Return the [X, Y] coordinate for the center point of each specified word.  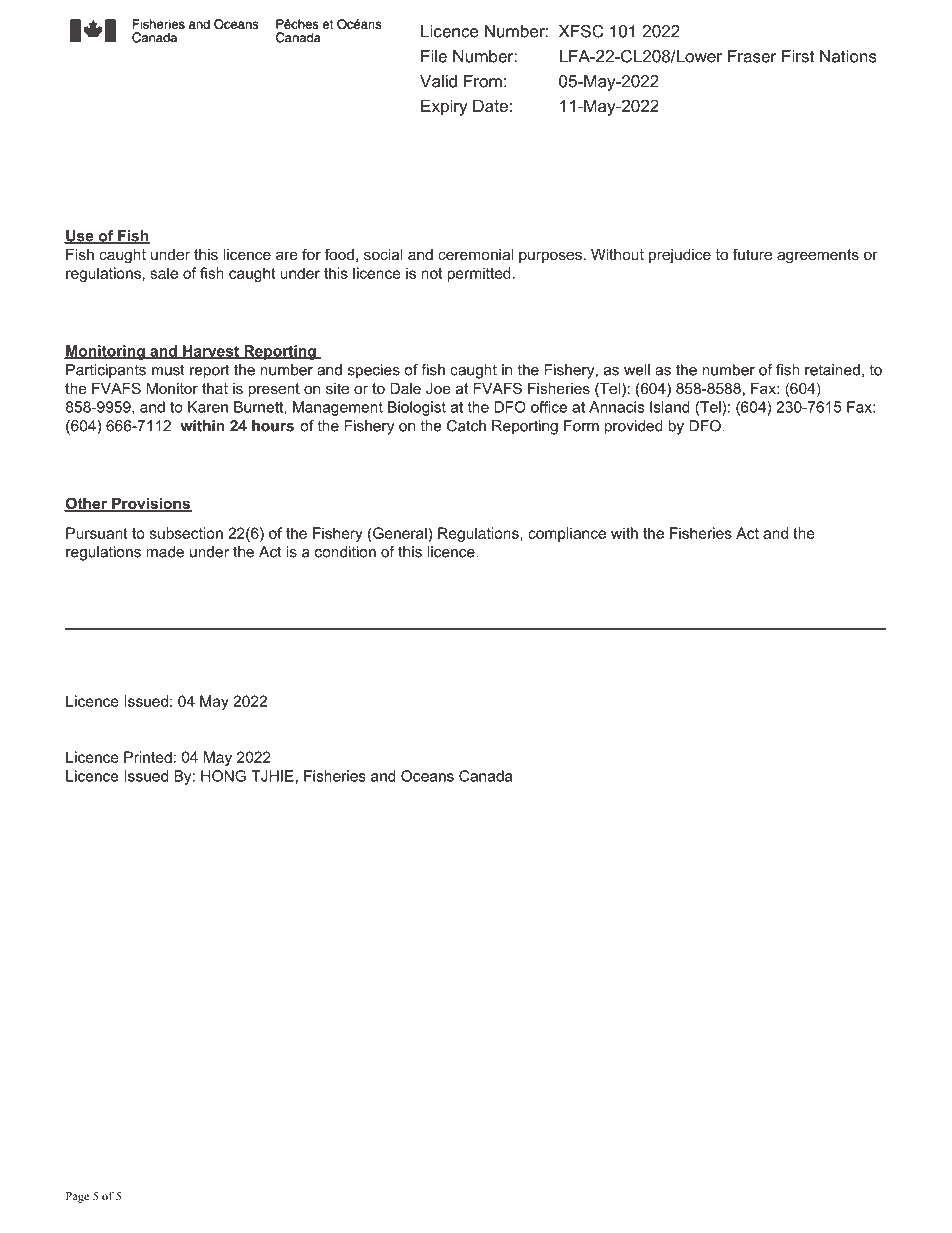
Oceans [427, 776]
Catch [466, 426]
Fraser [752, 56]
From [483, 81]
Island [670, 407]
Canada [486, 776]
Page [77, 1197]
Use [80, 237]
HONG [223, 776]
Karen [208, 407]
